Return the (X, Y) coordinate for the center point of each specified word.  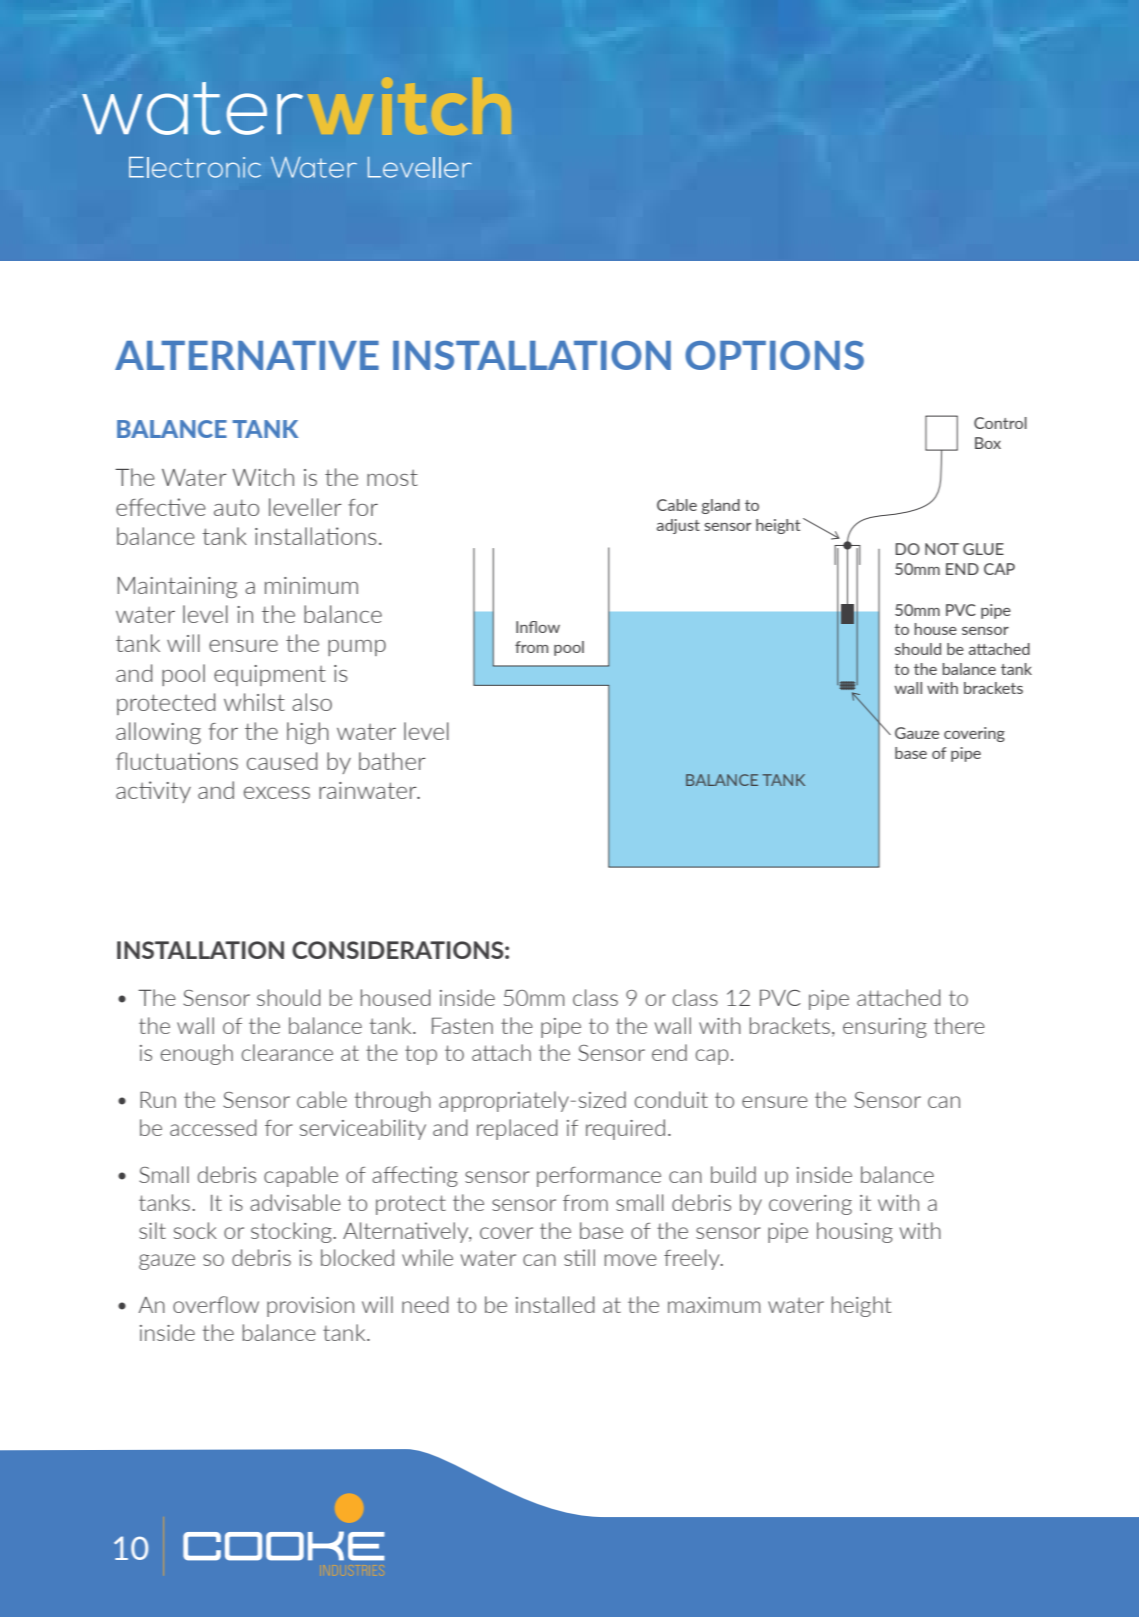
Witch (263, 477)
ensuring (885, 1028)
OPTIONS (774, 355)
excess (277, 793)
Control (1000, 423)
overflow (216, 1304)
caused (282, 761)
